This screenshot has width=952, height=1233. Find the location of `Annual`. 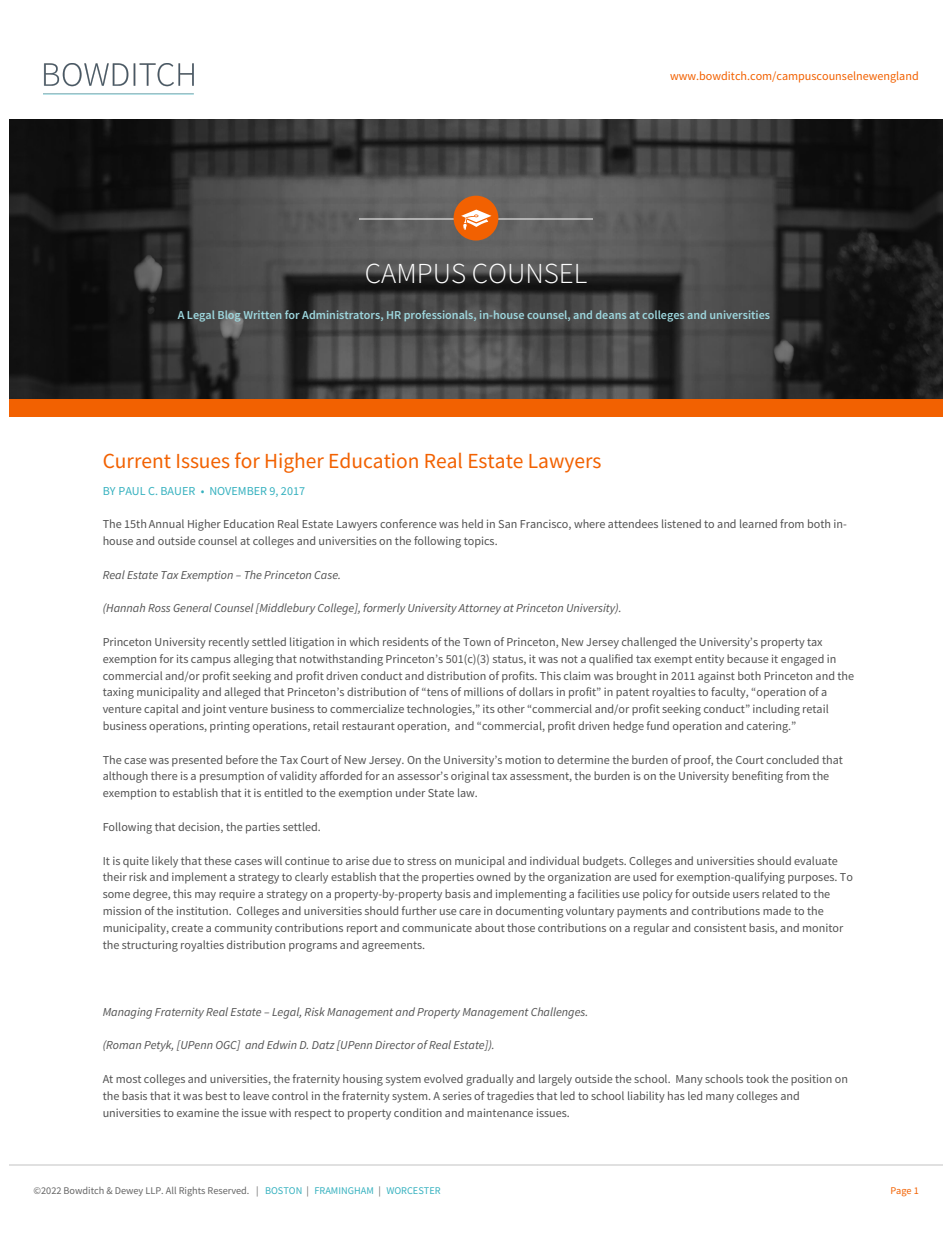

Annual is located at coordinates (166, 523).
